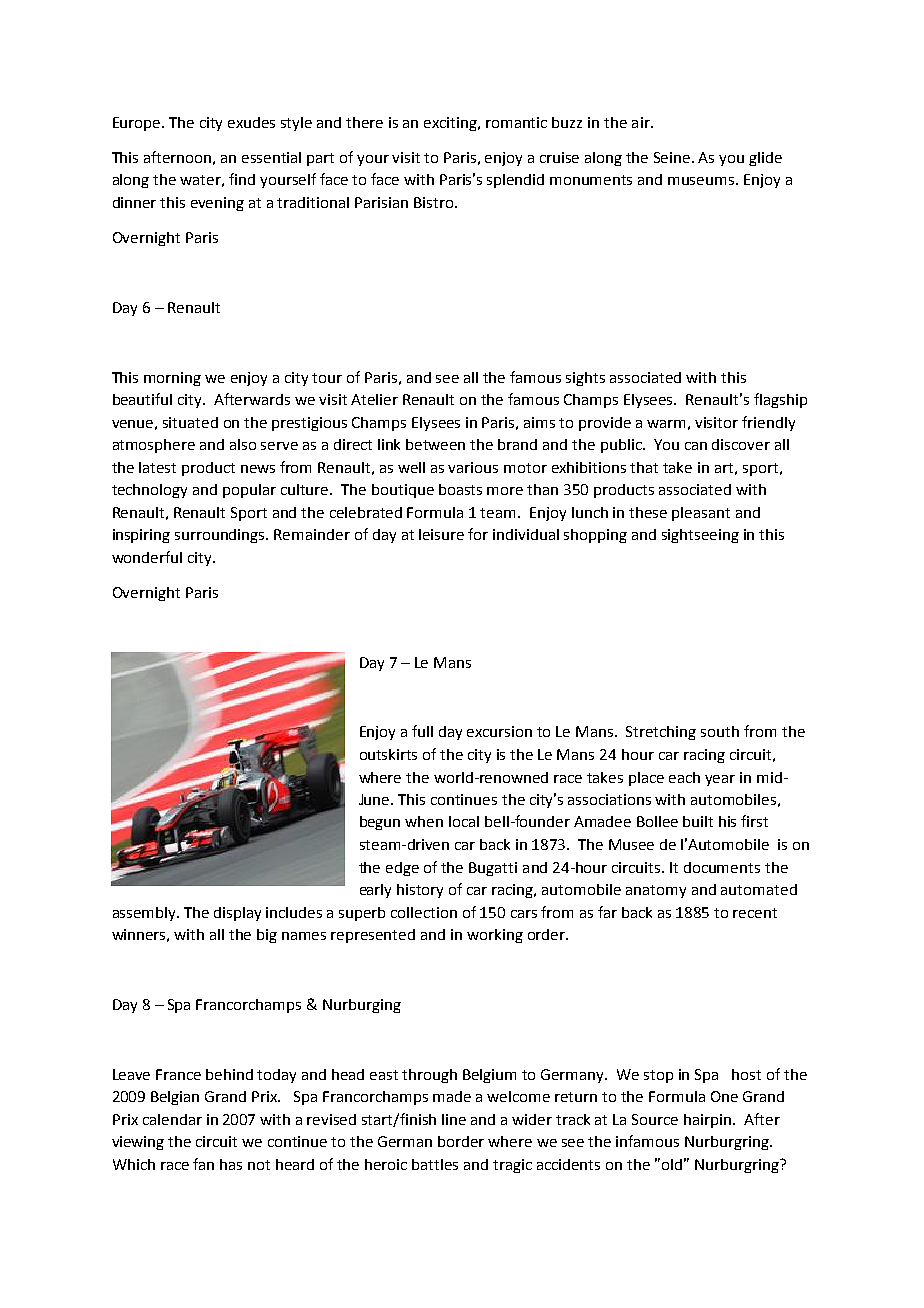 The height and width of the screenshot is (1308, 924). Describe the element at coordinates (203, 1164) in the screenshot. I see `fan` at that location.
